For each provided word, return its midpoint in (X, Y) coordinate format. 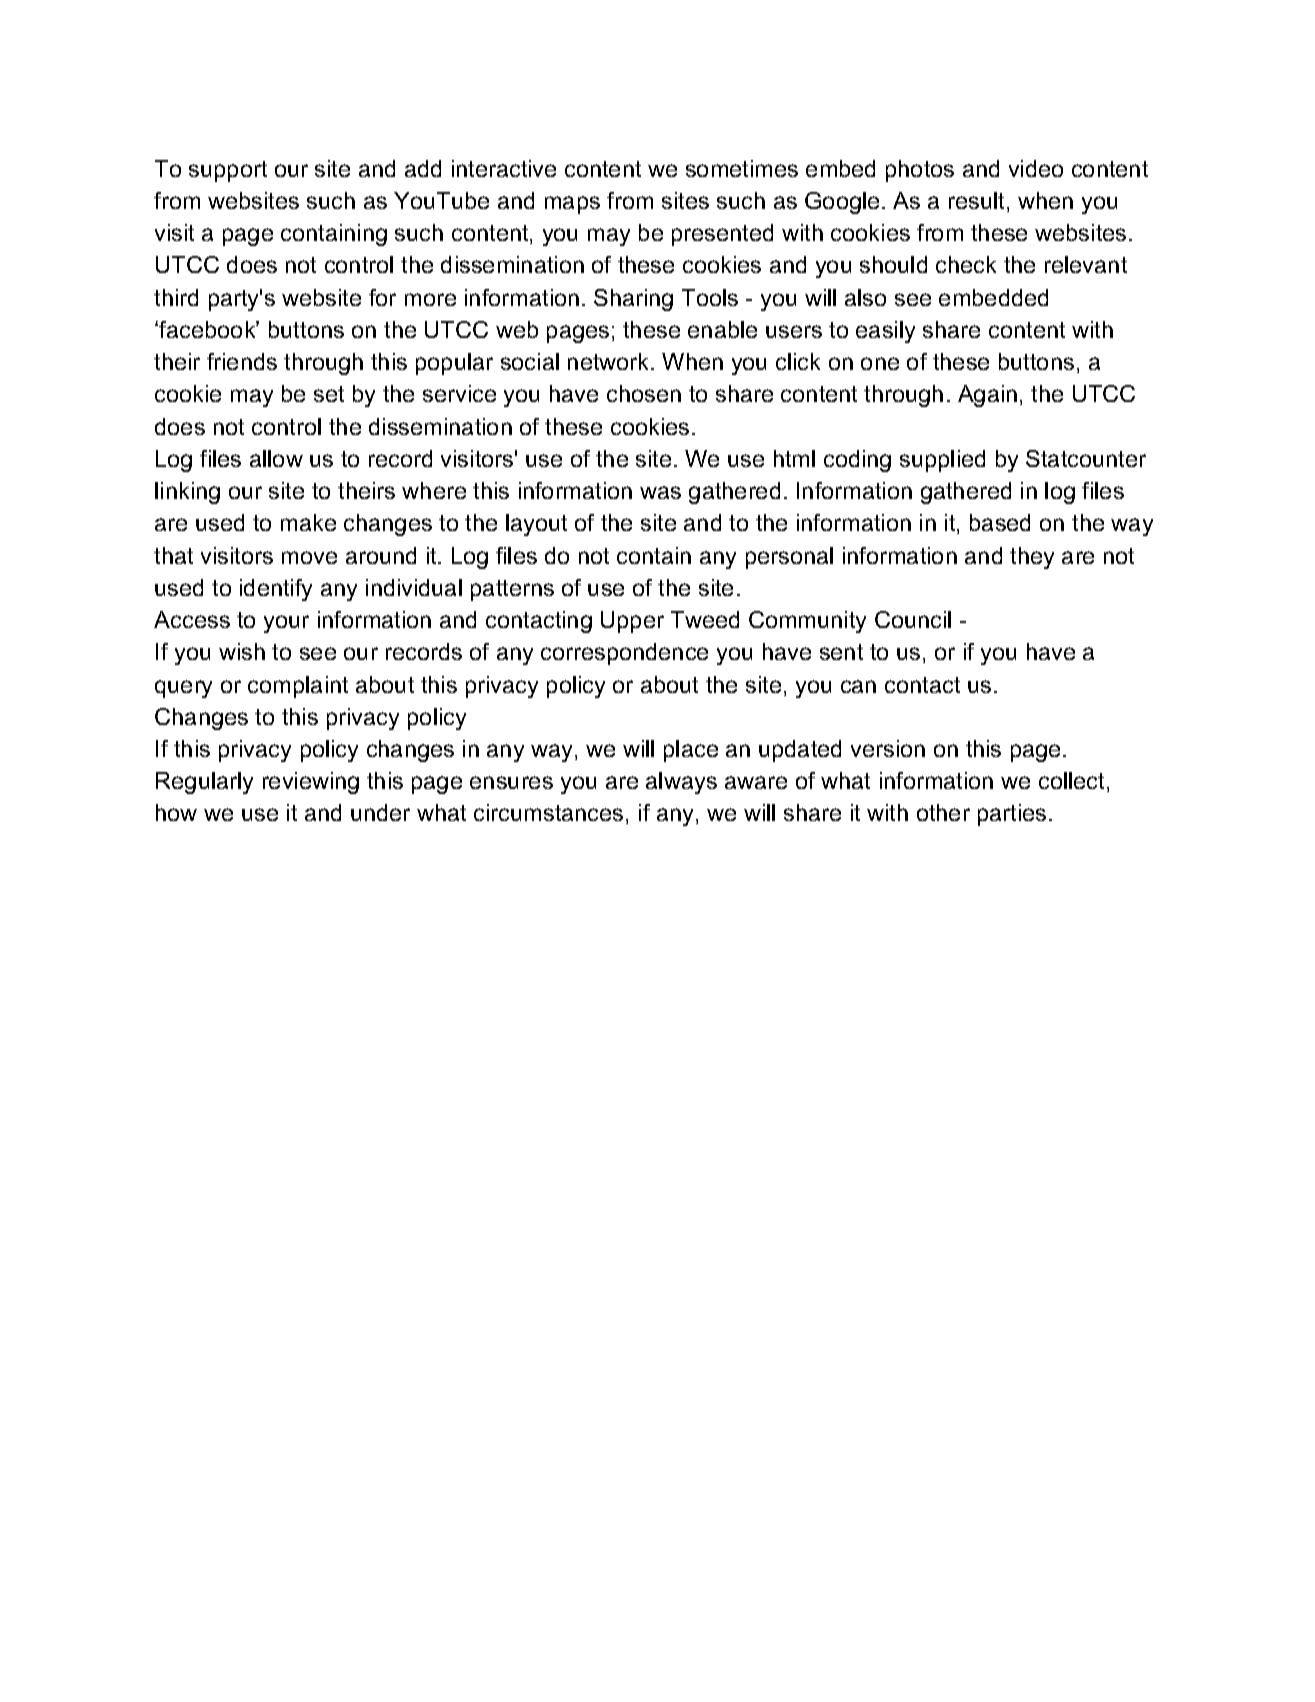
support (228, 171)
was (660, 492)
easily (885, 332)
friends (242, 361)
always (681, 783)
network (610, 361)
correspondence (624, 654)
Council (913, 619)
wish (242, 651)
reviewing (311, 783)
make (308, 522)
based (1000, 522)
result (978, 202)
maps (572, 205)
